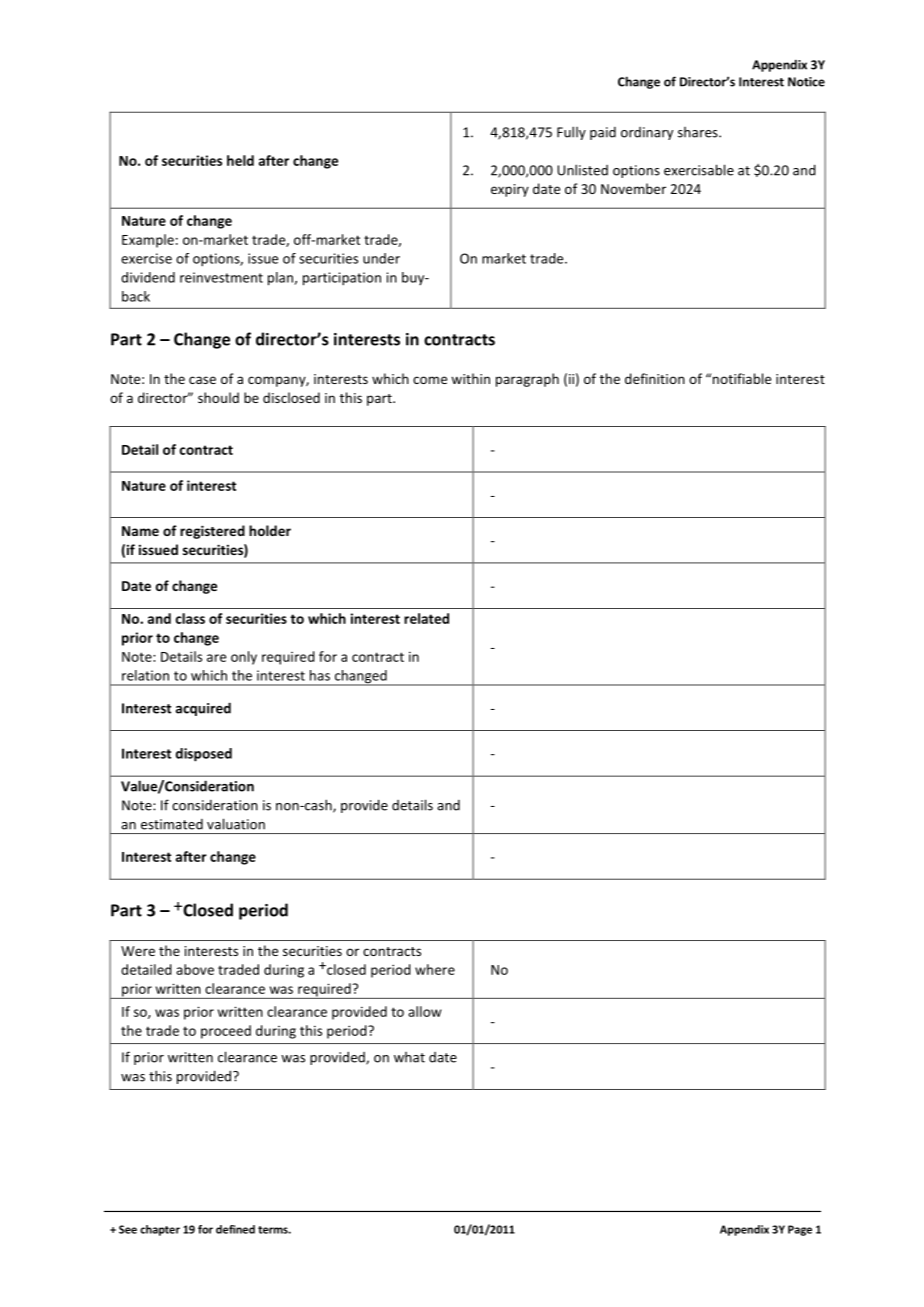  What do you see at coordinates (240, 160) in the page?
I see `held` at bounding box center [240, 160].
